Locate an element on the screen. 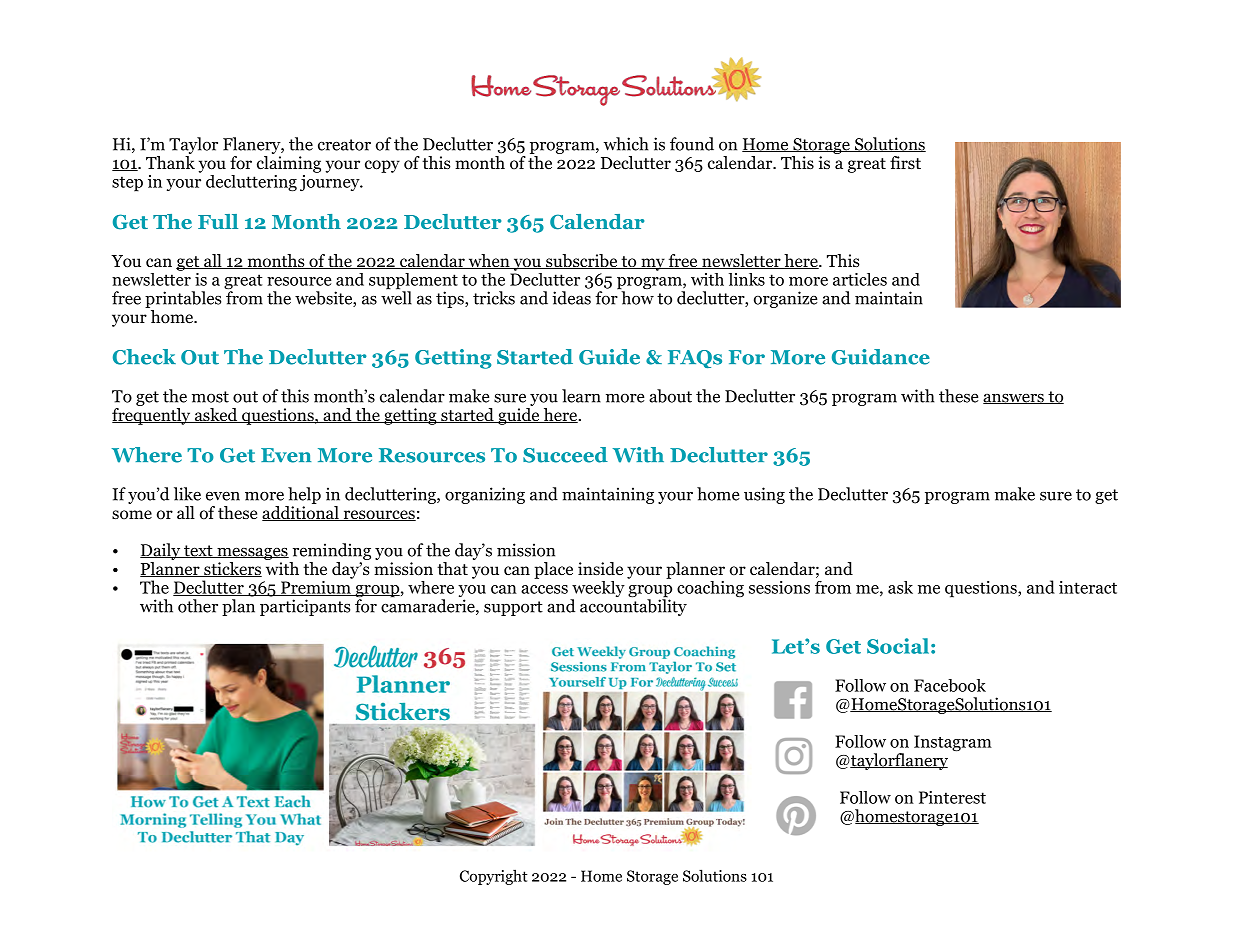 The width and height of the screenshot is (1233, 952). first is located at coordinates (905, 162).
